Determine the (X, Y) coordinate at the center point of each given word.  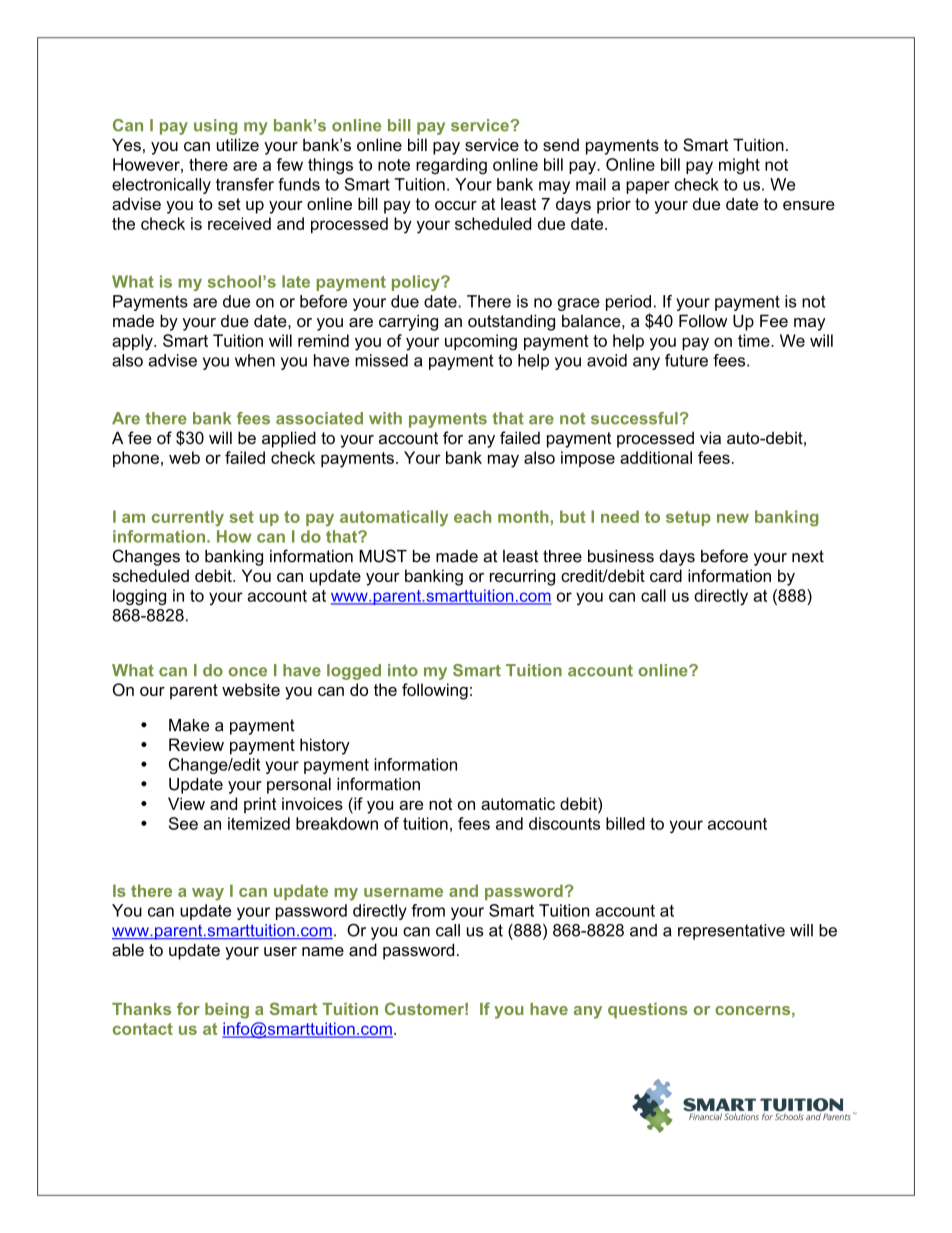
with (385, 418)
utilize (238, 144)
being (227, 1011)
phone (136, 459)
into (403, 670)
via (710, 437)
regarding (451, 166)
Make (189, 725)
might (739, 166)
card (666, 575)
